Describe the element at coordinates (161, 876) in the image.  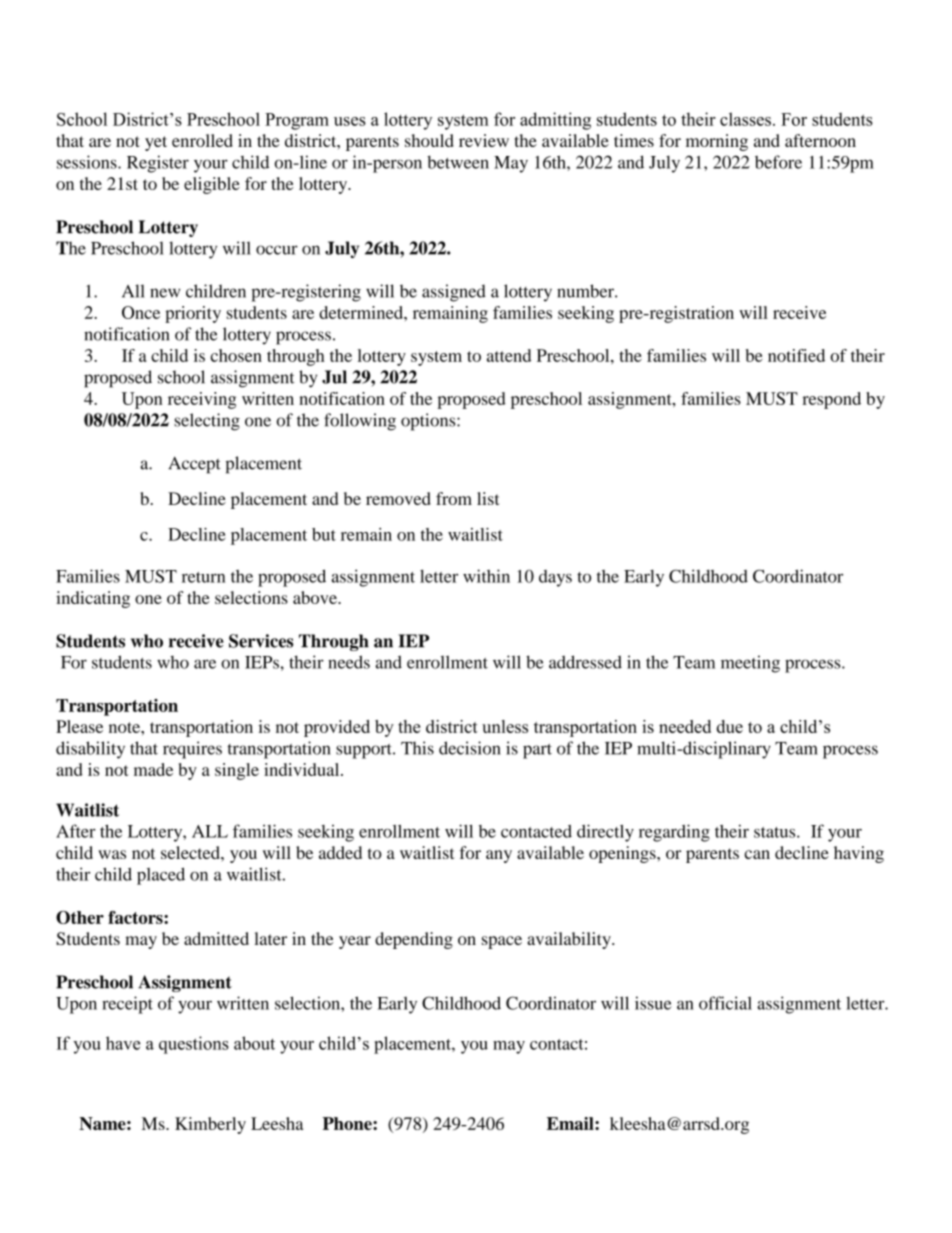
I see `placed` at that location.
